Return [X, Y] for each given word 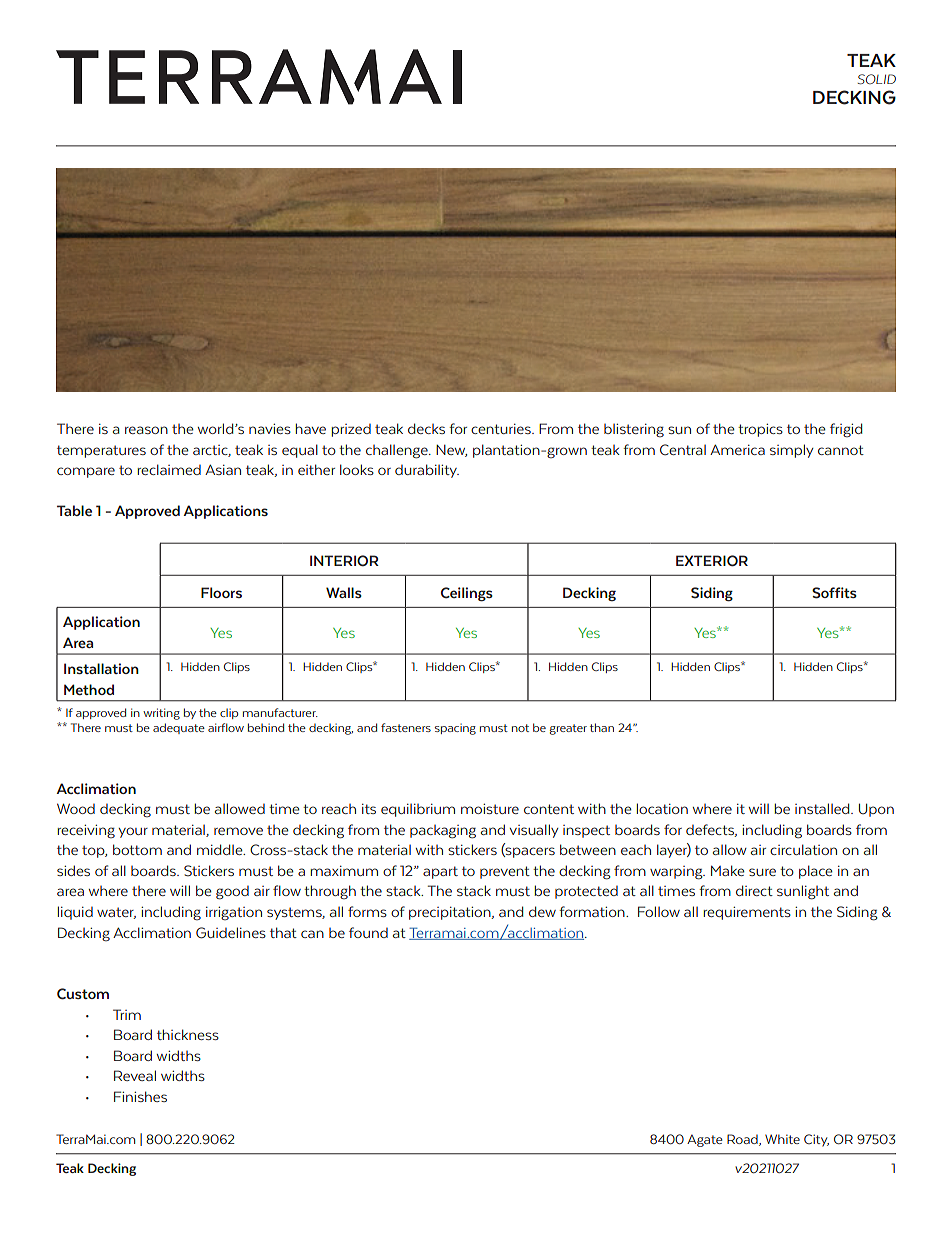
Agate [704, 1140]
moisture [490, 808]
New [451, 451]
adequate [179, 728]
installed [823, 808]
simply [792, 451]
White [782, 1139]
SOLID [876, 79]
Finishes [140, 1096]
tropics [760, 430]
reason [146, 430]
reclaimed [169, 469]
